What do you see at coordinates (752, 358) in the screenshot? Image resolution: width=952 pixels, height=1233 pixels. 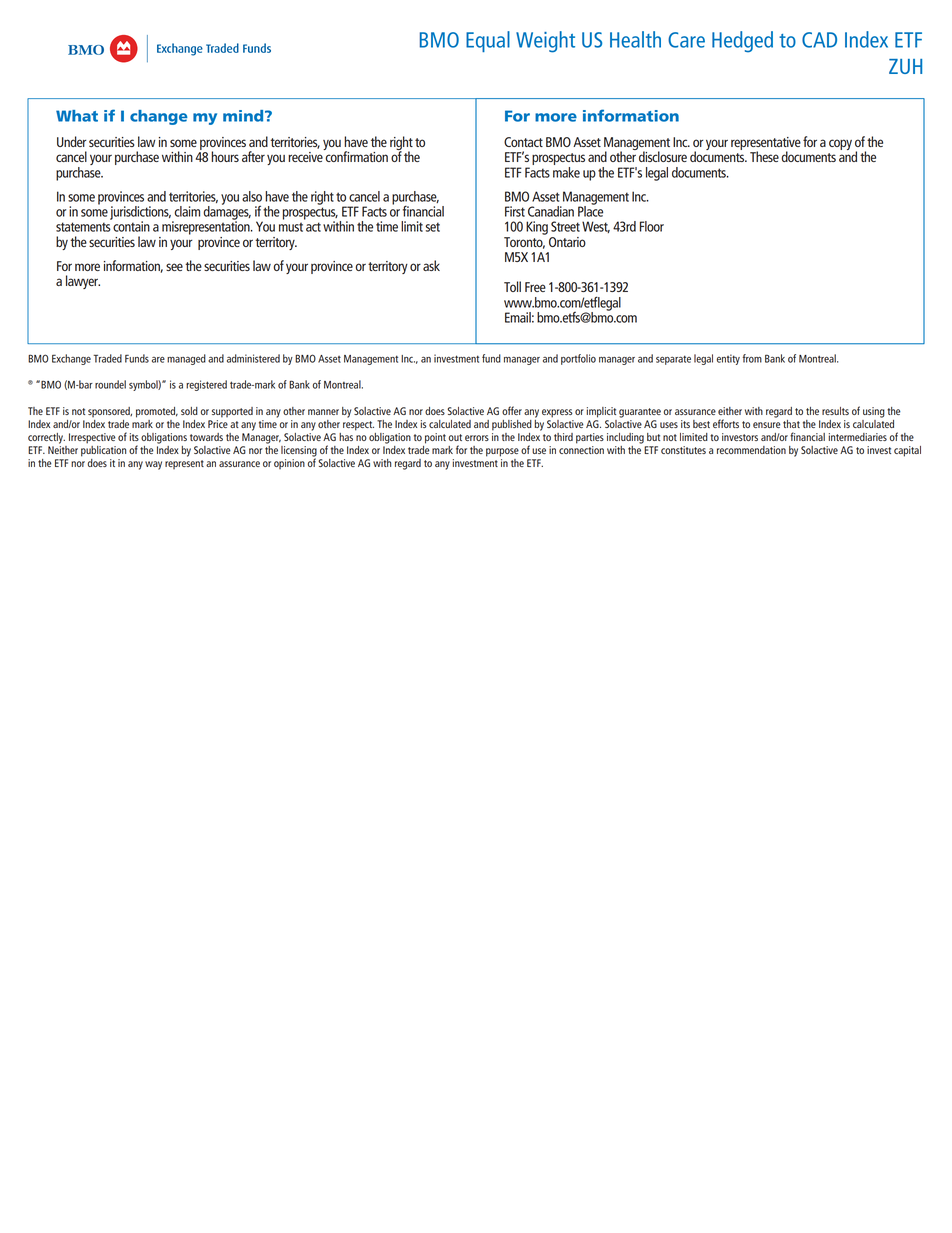 I see `from` at bounding box center [752, 358].
